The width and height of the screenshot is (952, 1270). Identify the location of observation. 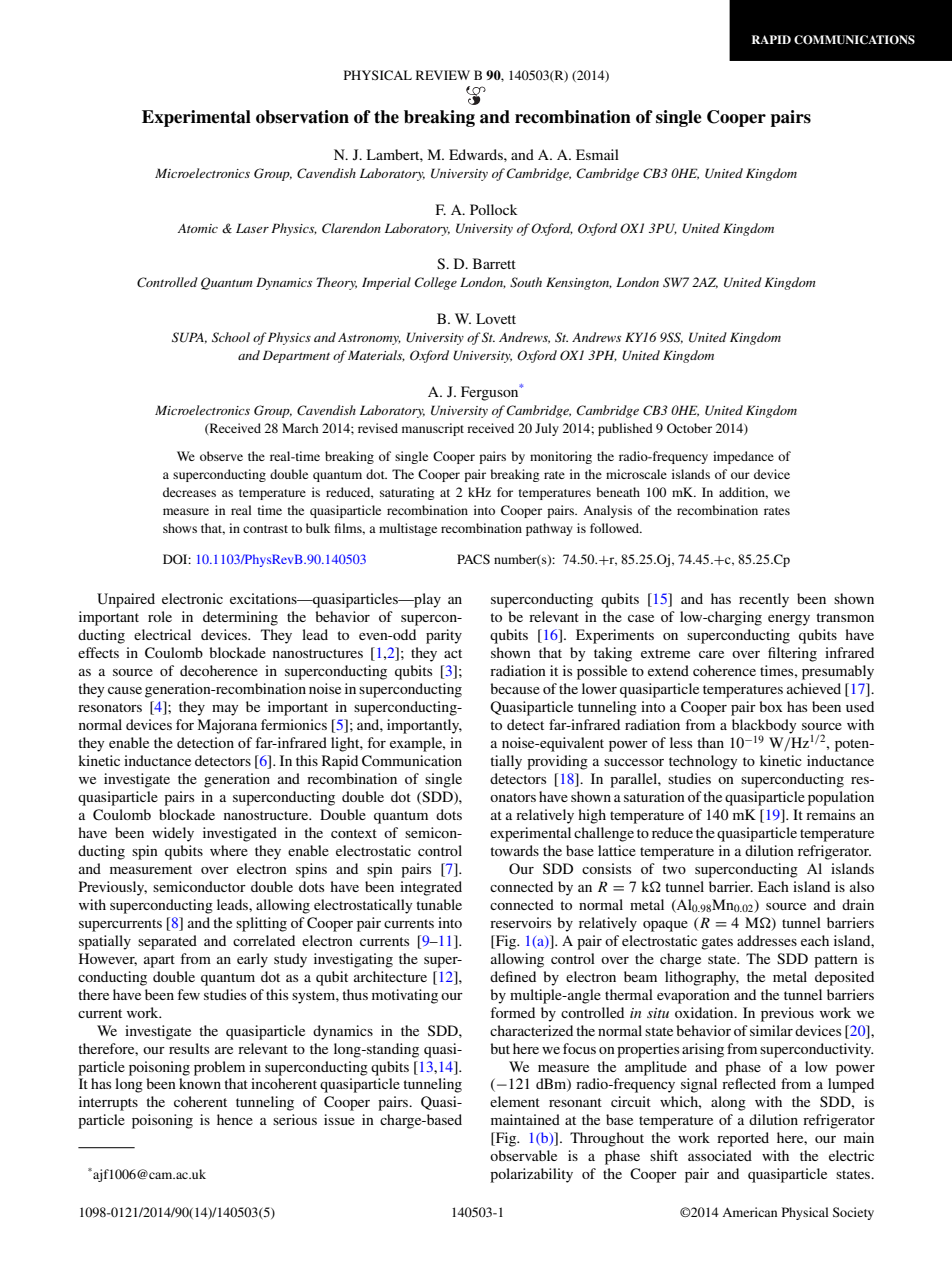
(302, 117).
